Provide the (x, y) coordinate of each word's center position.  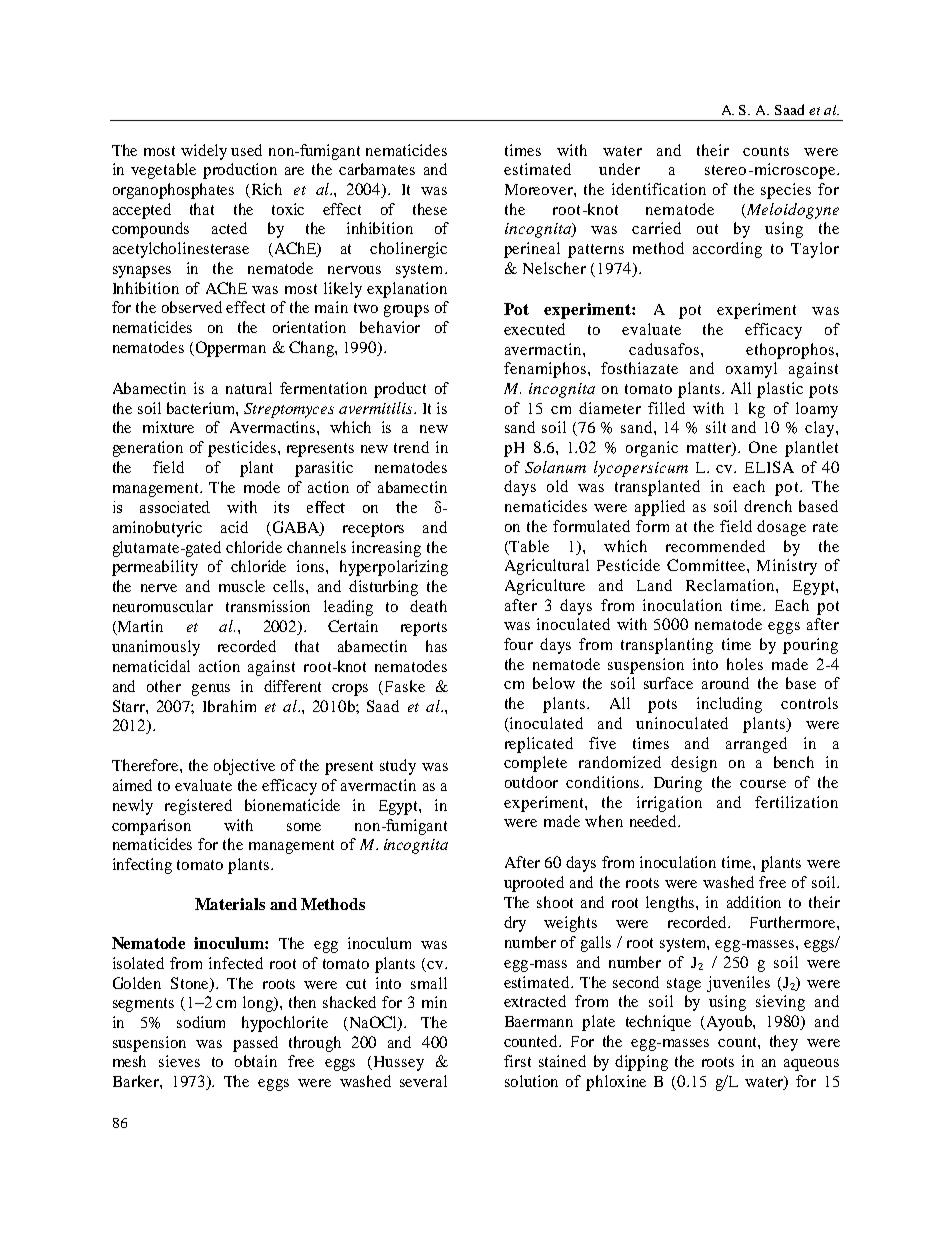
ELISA (769, 467)
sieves (179, 1061)
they (784, 1043)
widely (204, 152)
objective (244, 767)
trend (411, 447)
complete (535, 764)
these (430, 209)
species (786, 191)
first (517, 1061)
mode (262, 487)
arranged (756, 745)
